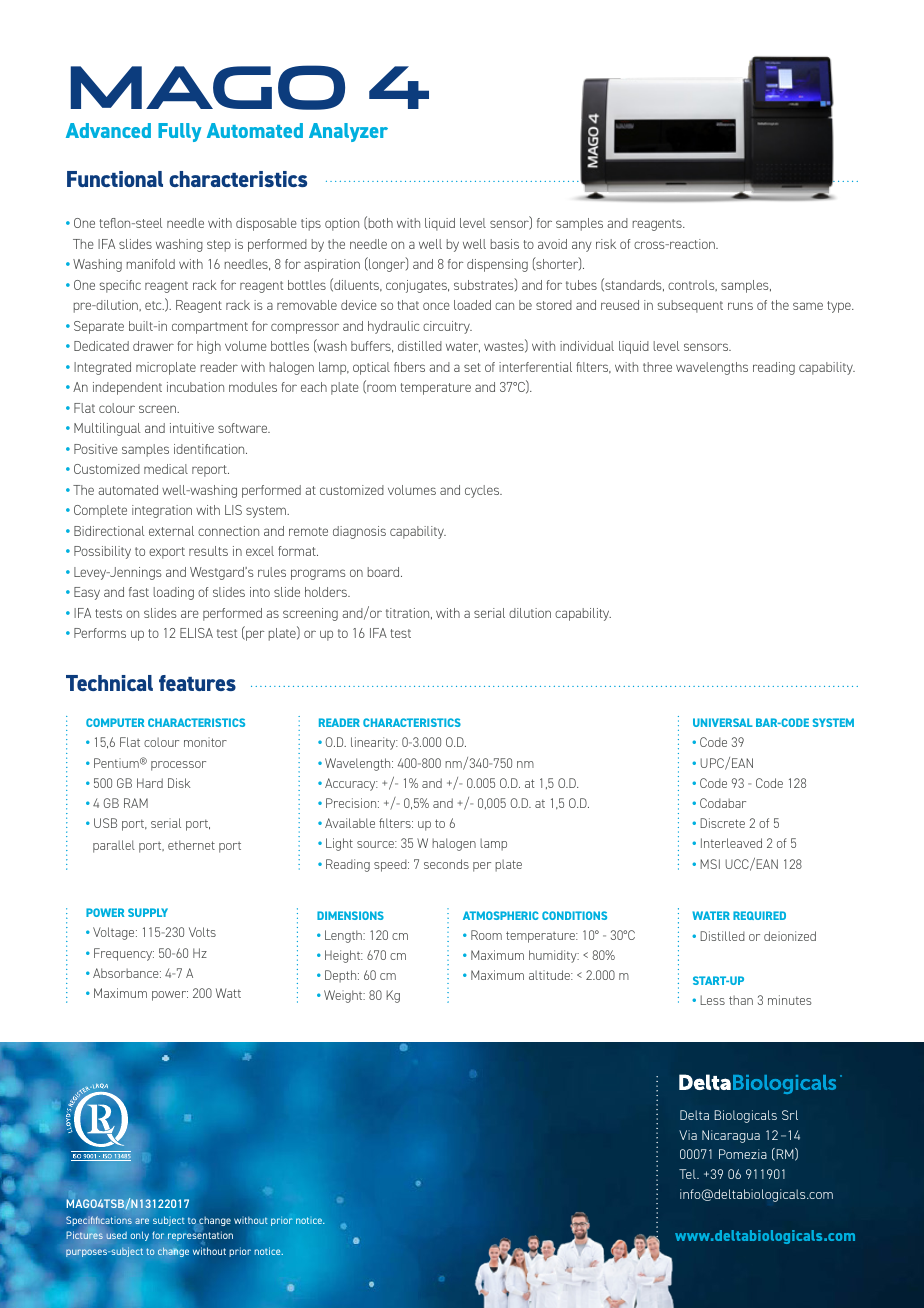 The width and height of the page is (924, 1308). Describe the element at coordinates (374, 743) in the page. I see `linearity` at that location.
